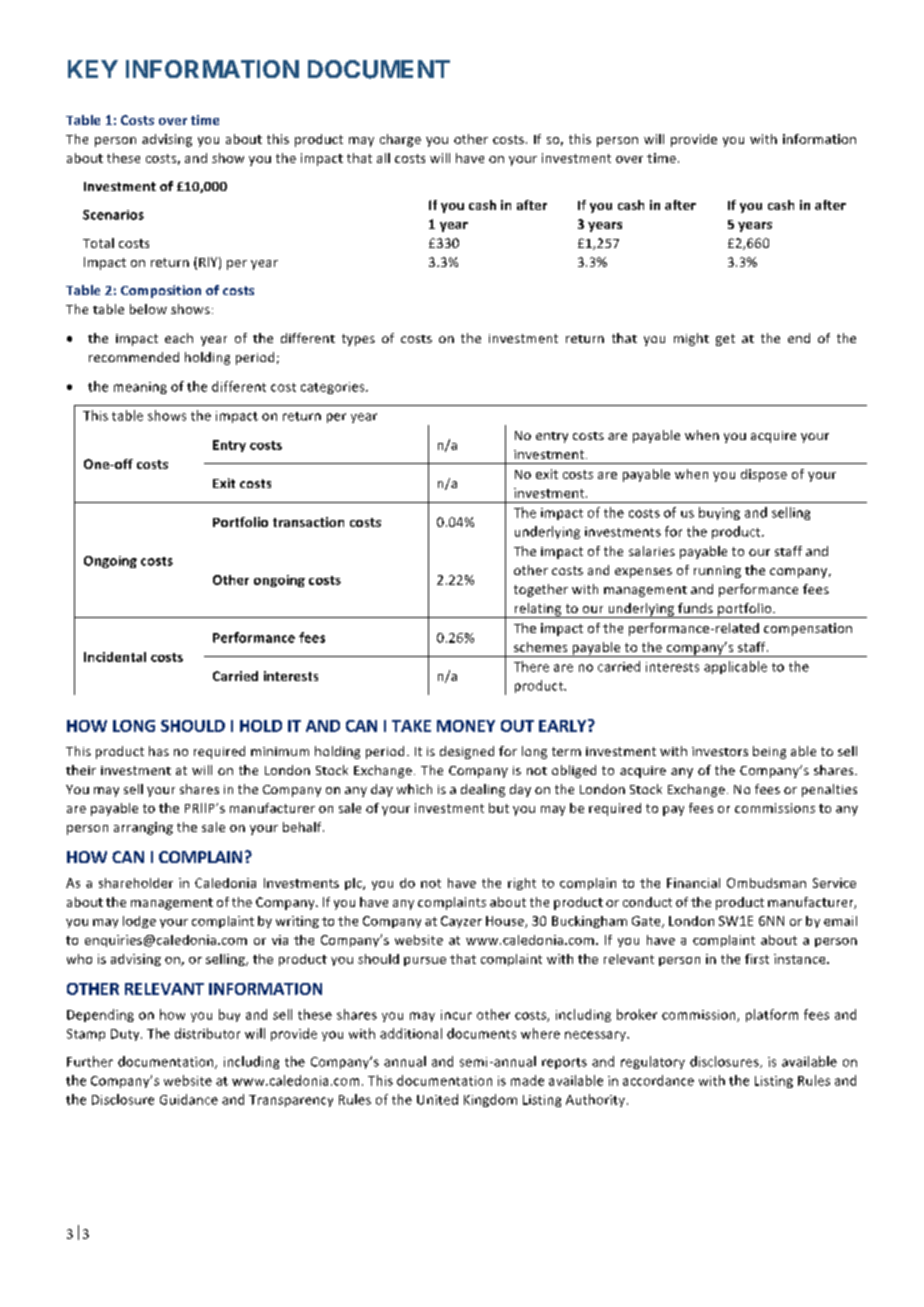 This document has height=1307, width=924. What do you see at coordinates (437, 1099) in the document?
I see `United` at bounding box center [437, 1099].
